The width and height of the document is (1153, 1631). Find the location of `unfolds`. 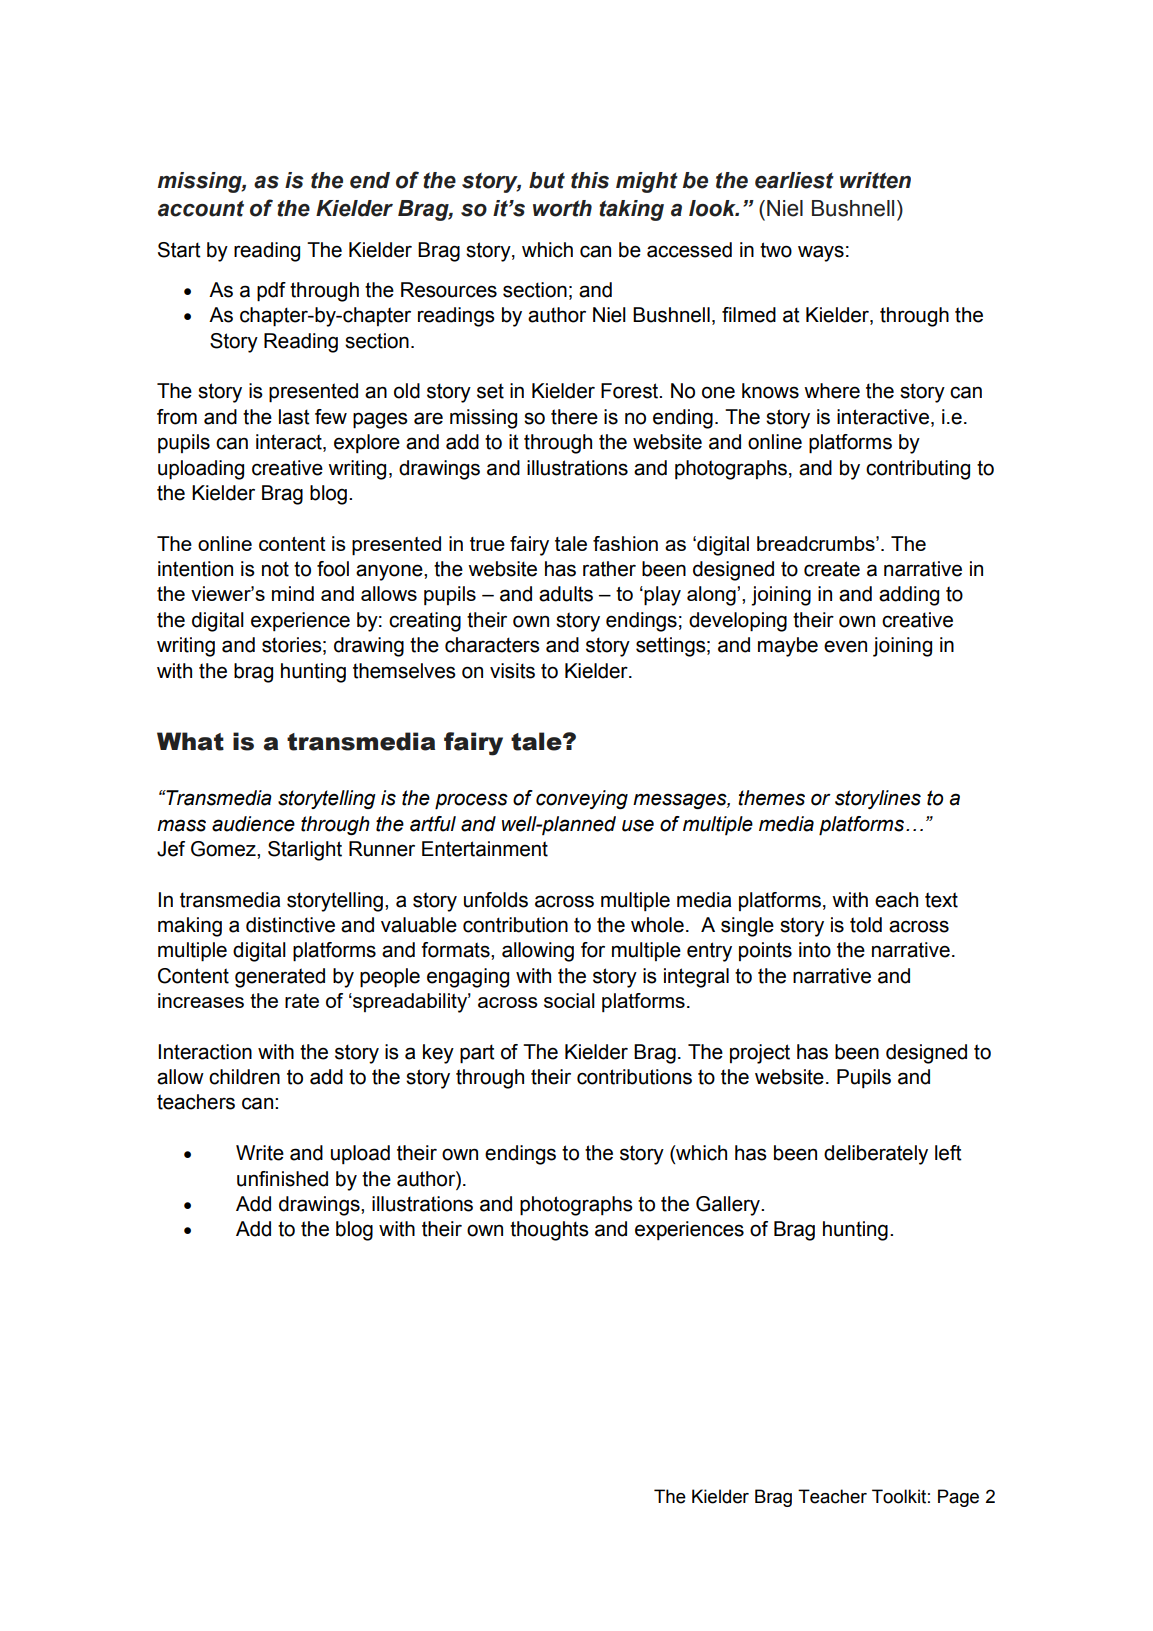

unfolds is located at coordinates (496, 900).
